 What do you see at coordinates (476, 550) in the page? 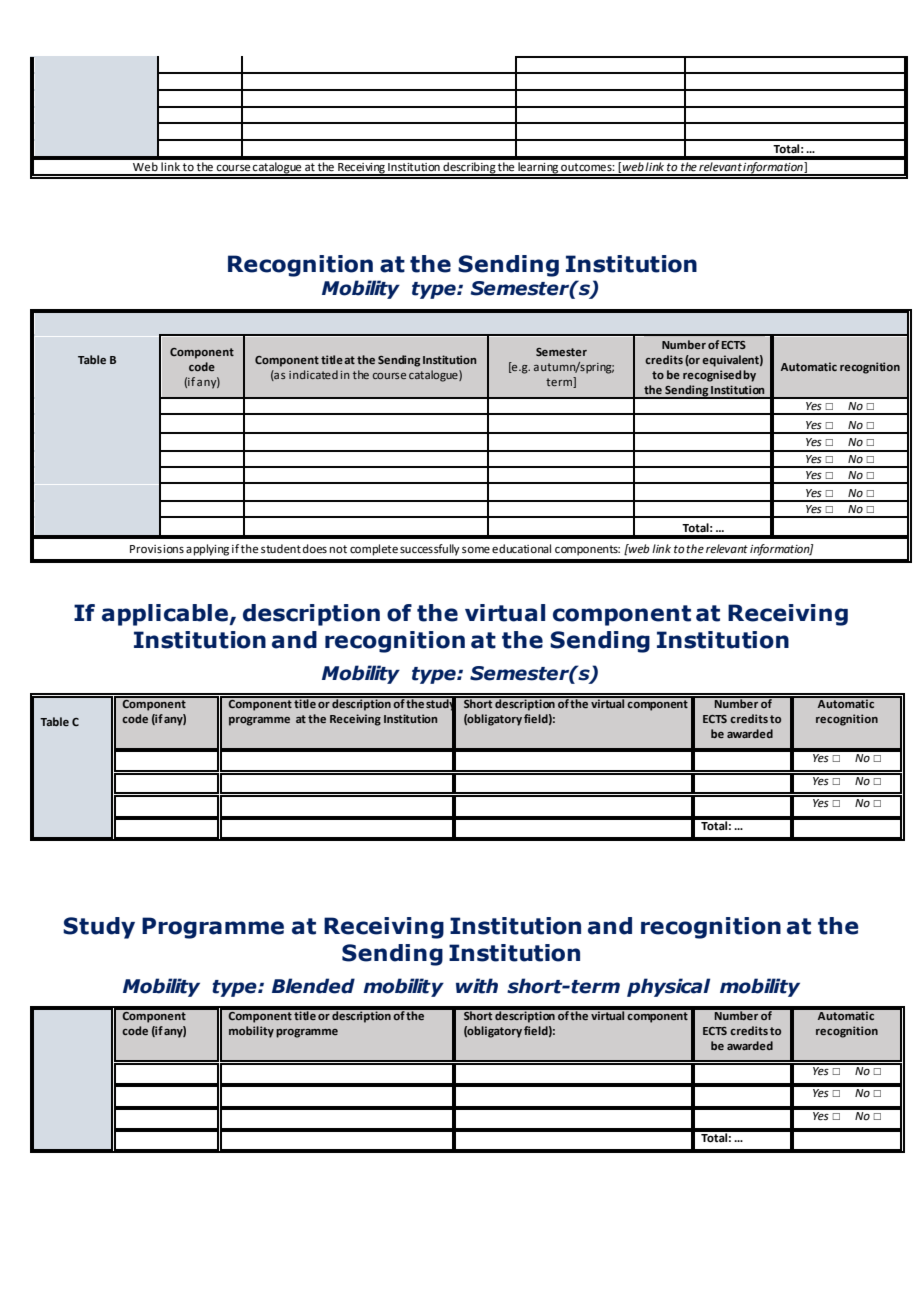
I see `some` at bounding box center [476, 550].
